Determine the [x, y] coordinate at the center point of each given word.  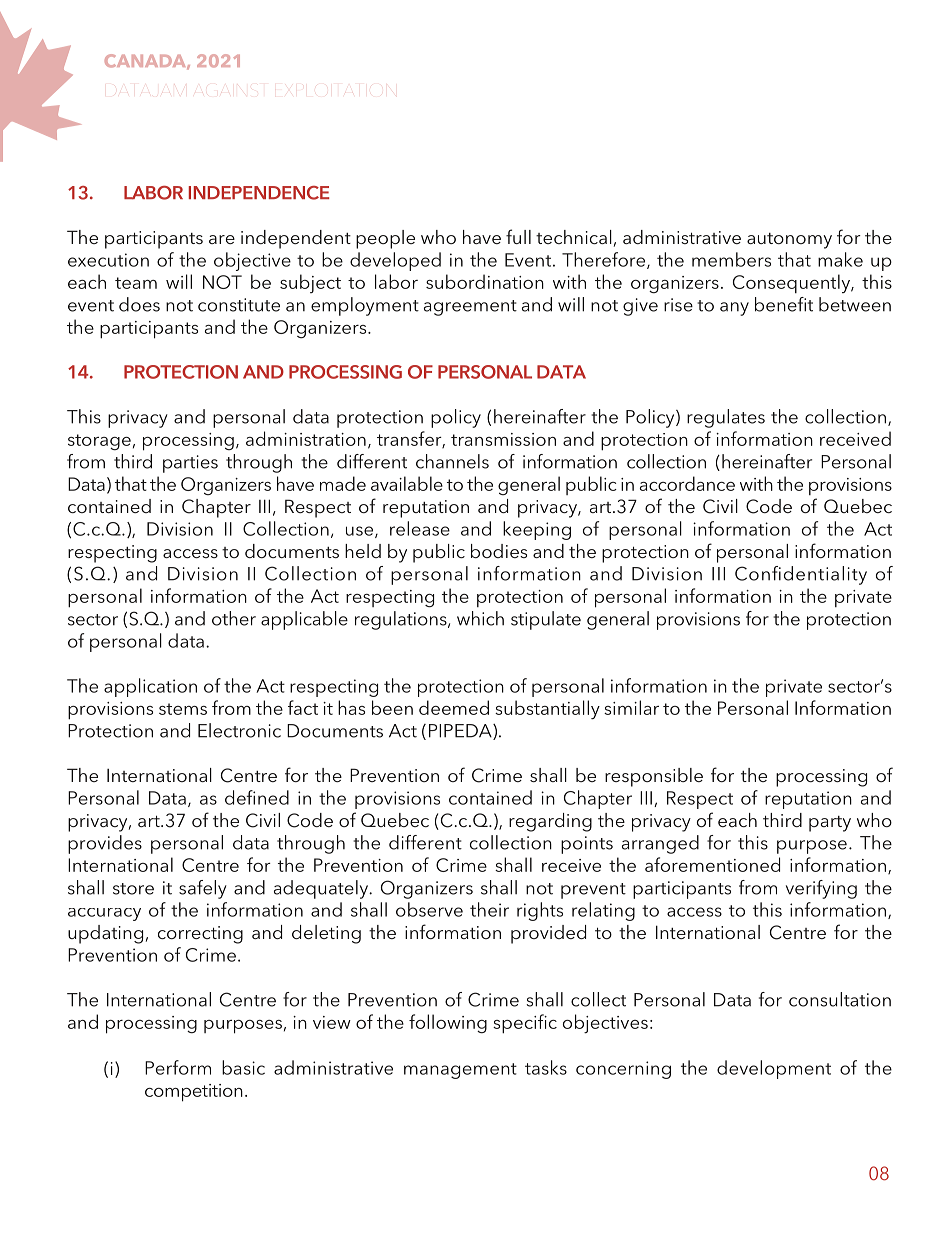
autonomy [789, 241]
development [774, 1069]
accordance [687, 483]
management [460, 1071]
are [222, 239]
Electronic [239, 730]
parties [190, 464]
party [830, 824]
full [518, 236]
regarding [550, 822]
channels [452, 461]
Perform [178, 1067]
